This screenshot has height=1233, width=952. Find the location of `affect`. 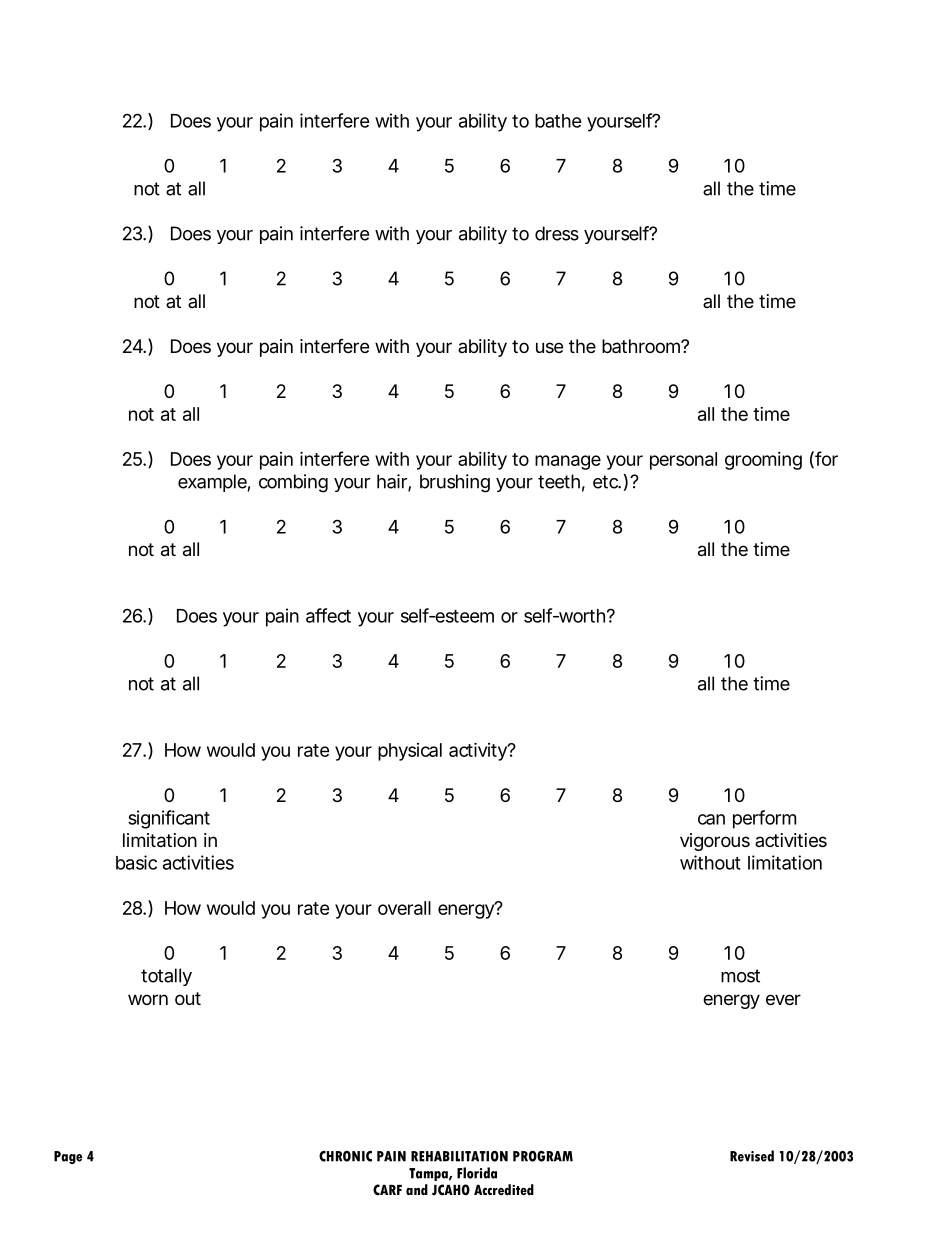

affect is located at coordinates (328, 615).
